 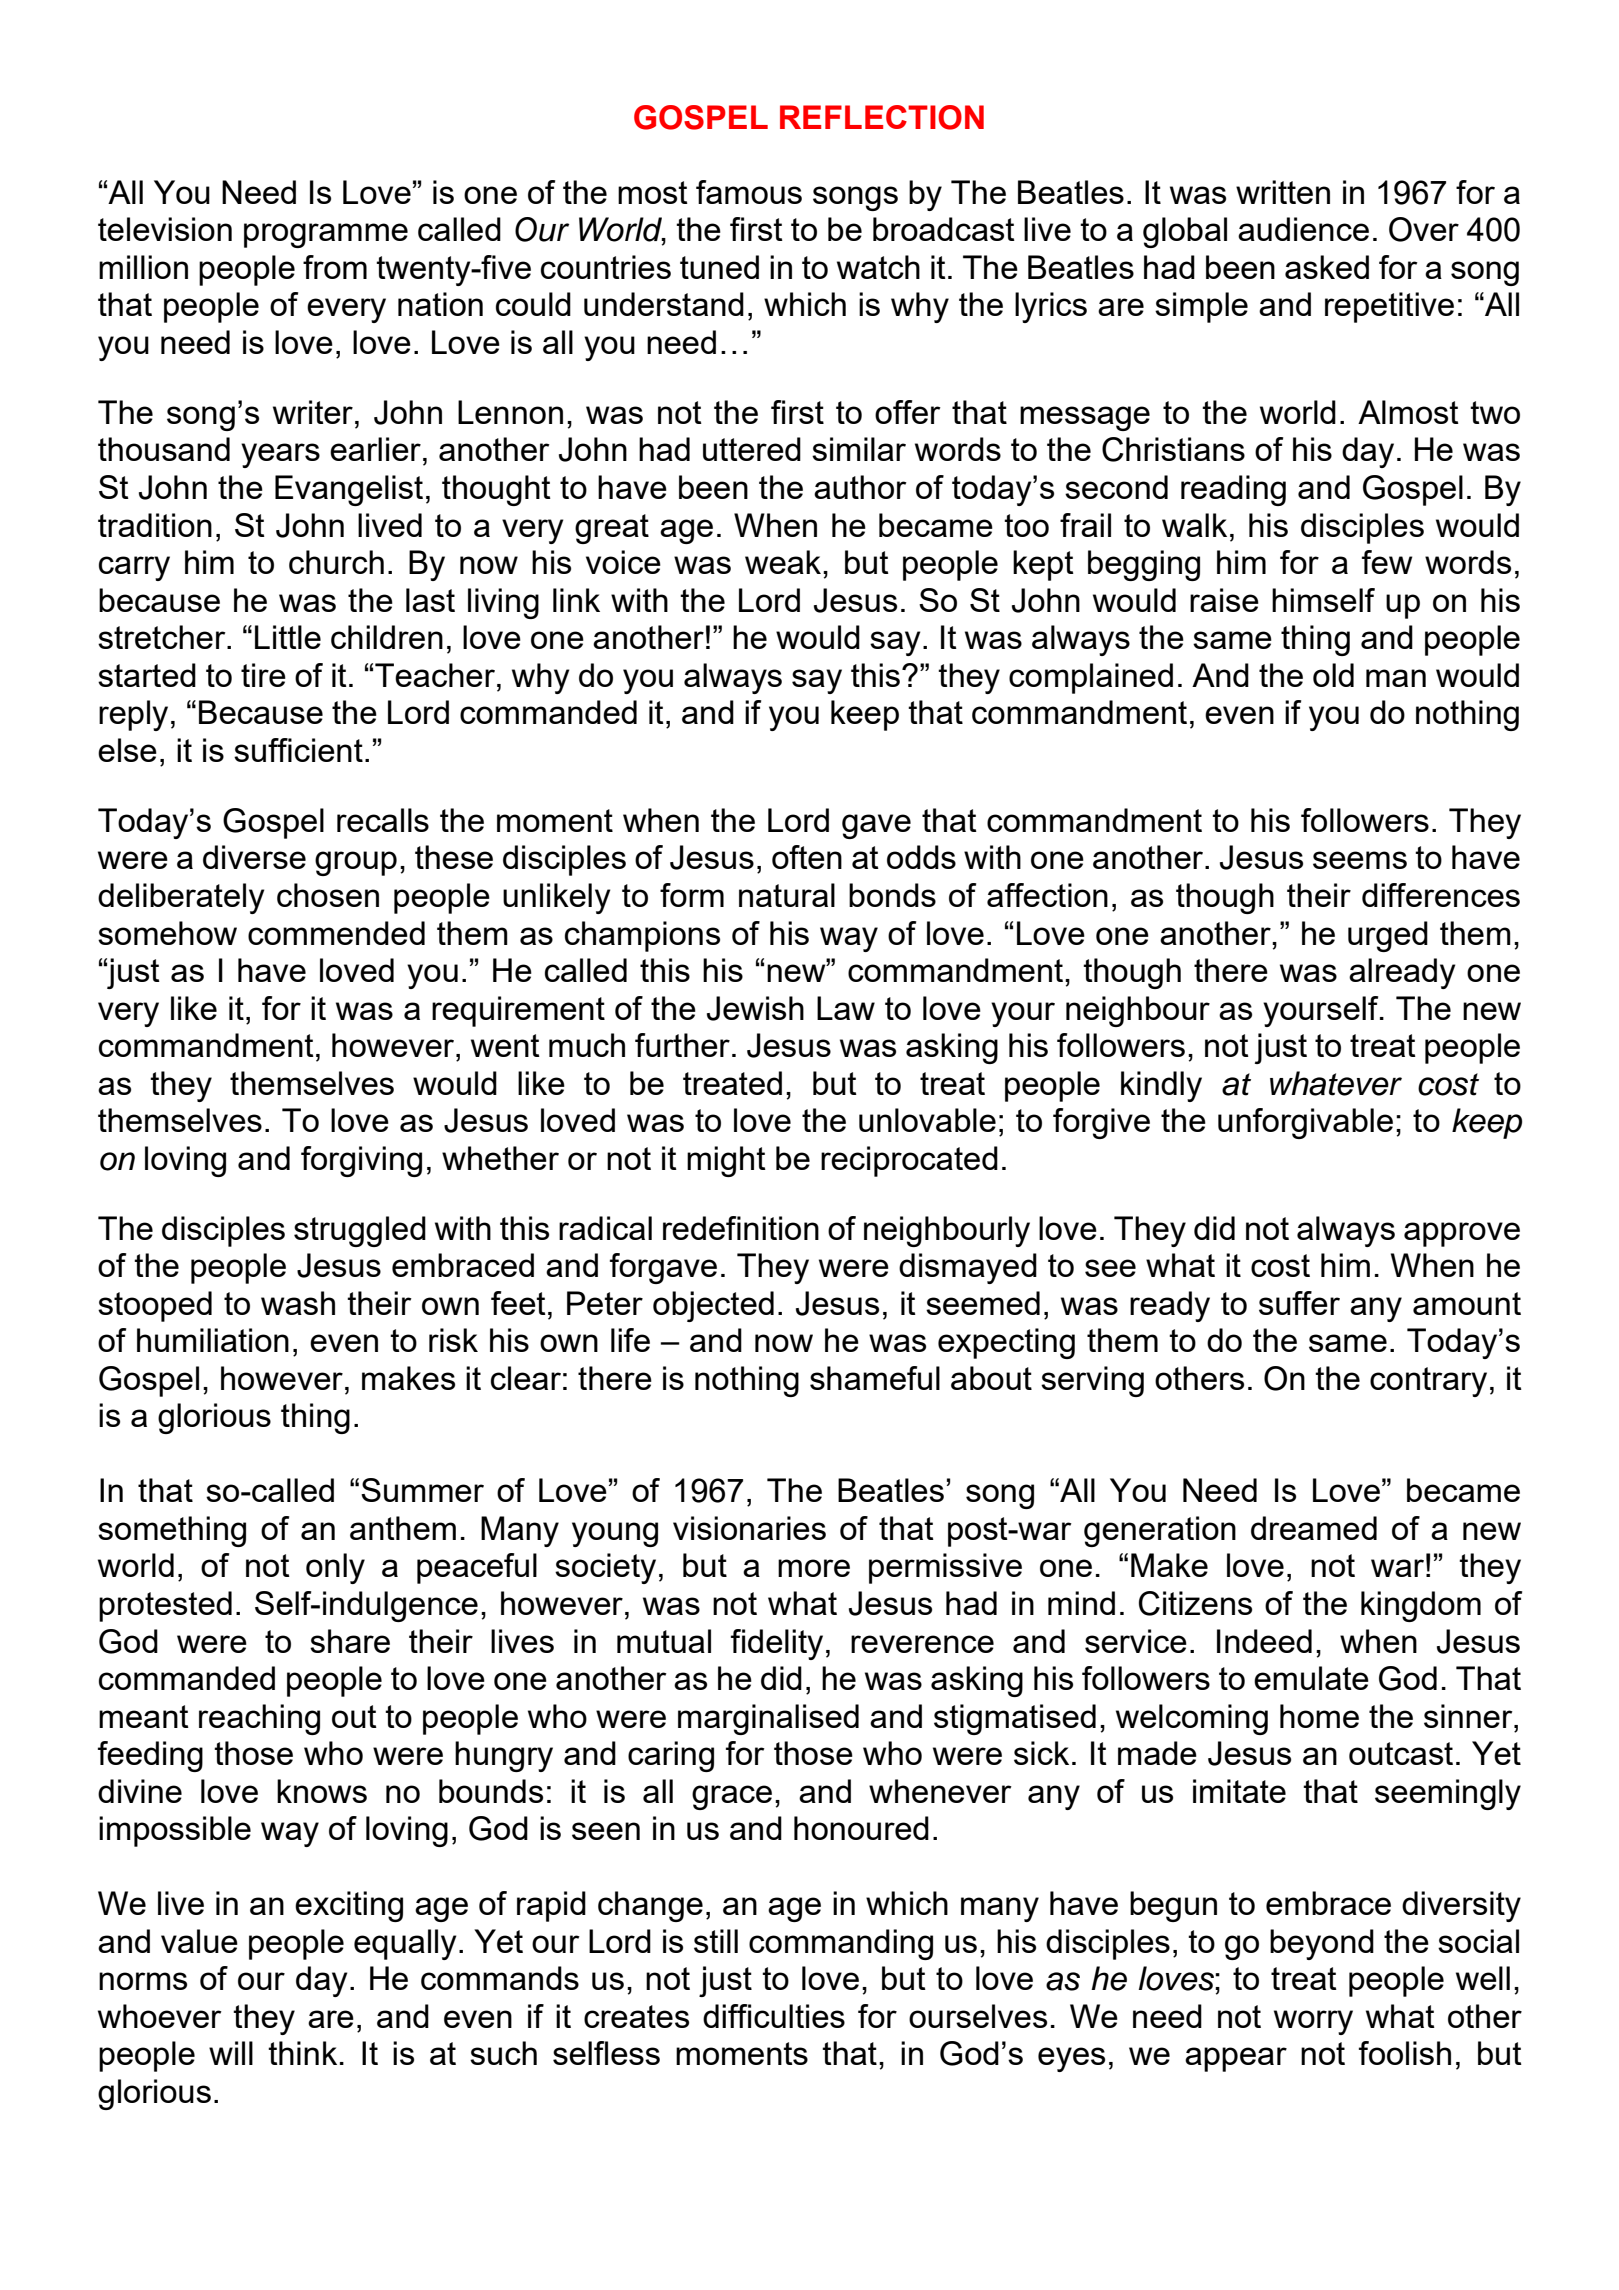 What do you see at coordinates (774, 2016) in the screenshot?
I see `difficulties` at bounding box center [774, 2016].
